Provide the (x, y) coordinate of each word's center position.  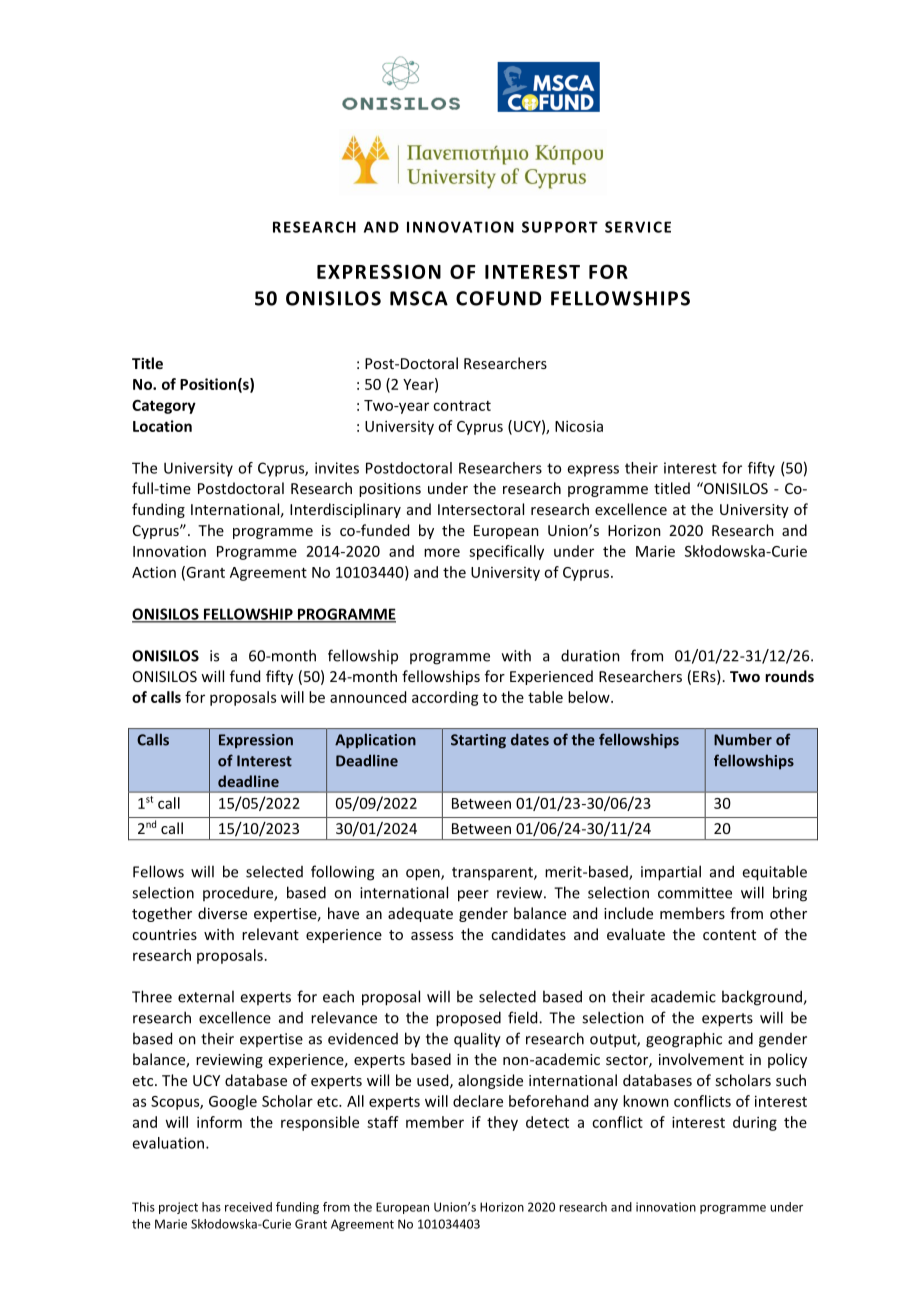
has (211, 1207)
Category (164, 407)
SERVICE (638, 227)
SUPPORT (560, 227)
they (502, 1123)
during (755, 1123)
